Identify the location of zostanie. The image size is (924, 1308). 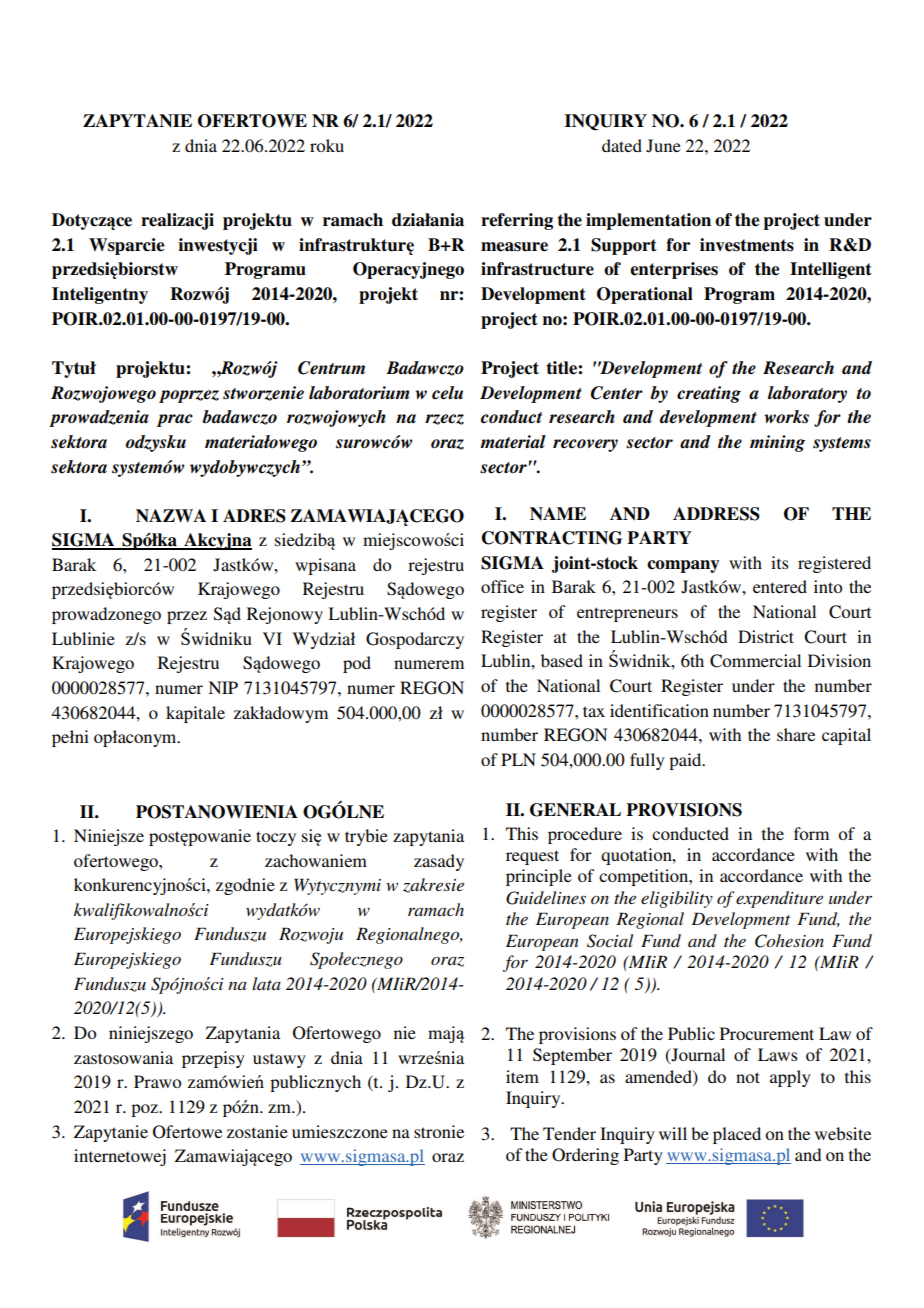
(257, 1131).
